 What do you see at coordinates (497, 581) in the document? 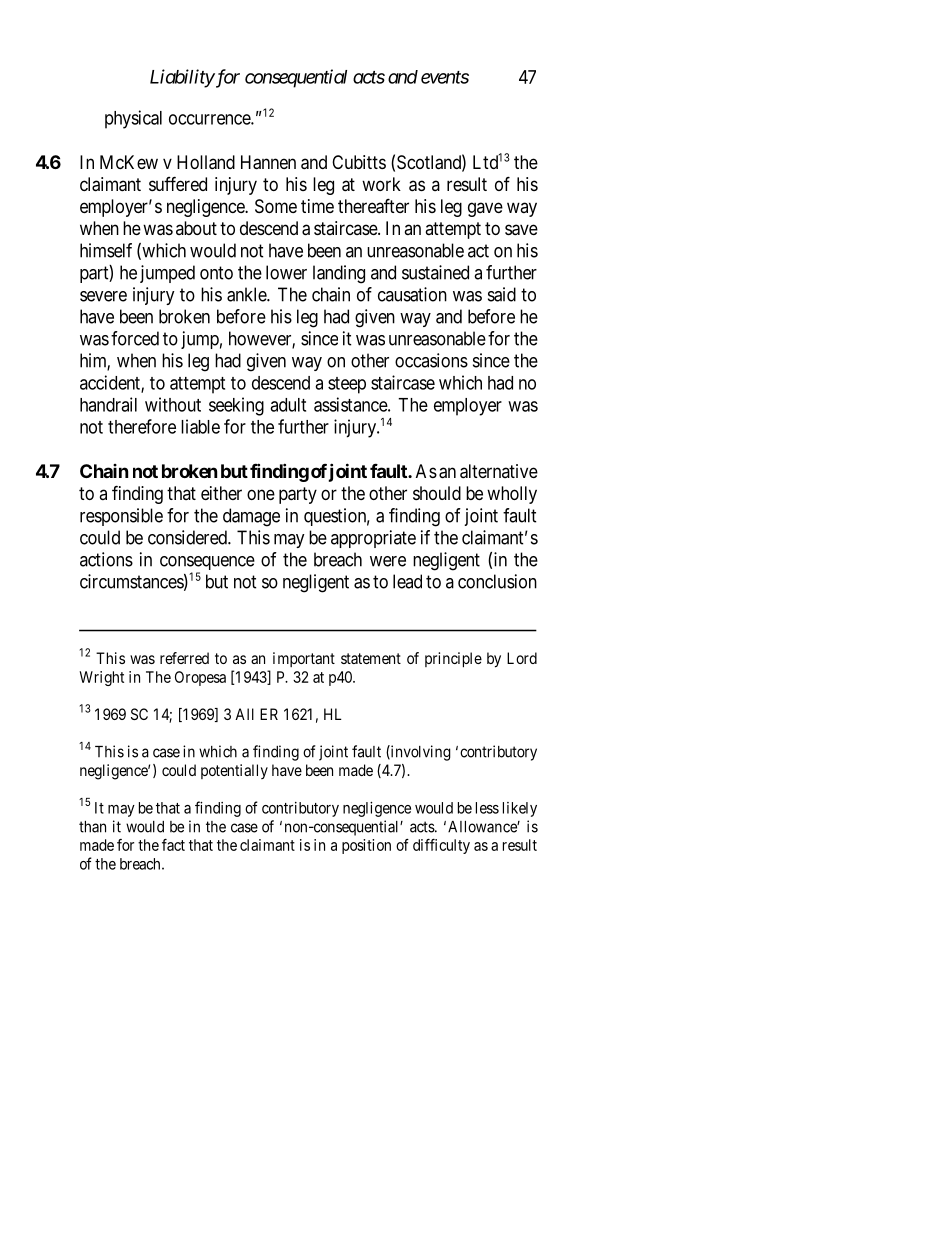
I see `conclusion` at bounding box center [497, 581].
